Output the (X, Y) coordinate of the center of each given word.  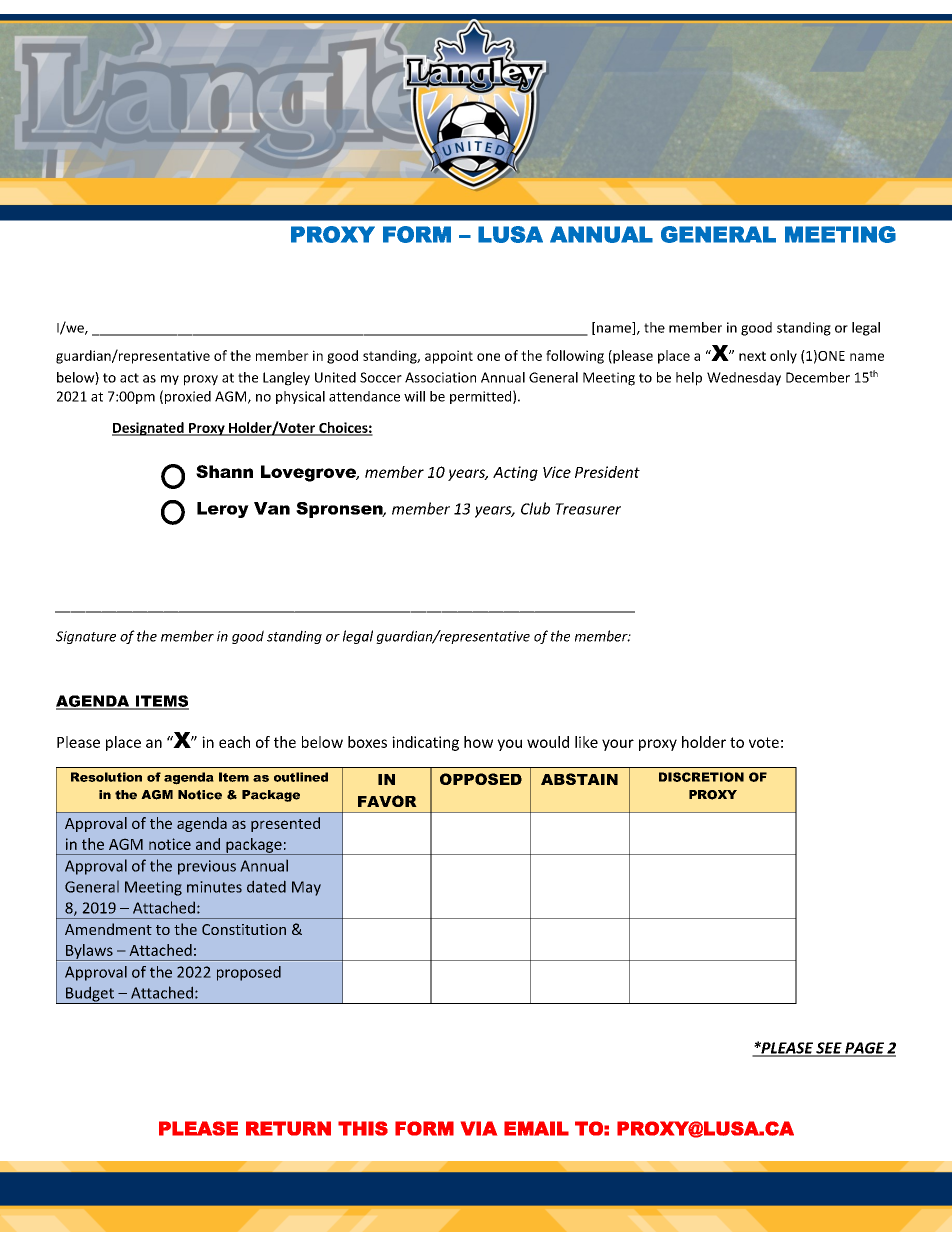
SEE (829, 1049)
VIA (479, 1128)
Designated (149, 429)
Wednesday (744, 379)
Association (440, 377)
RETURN (288, 1128)
